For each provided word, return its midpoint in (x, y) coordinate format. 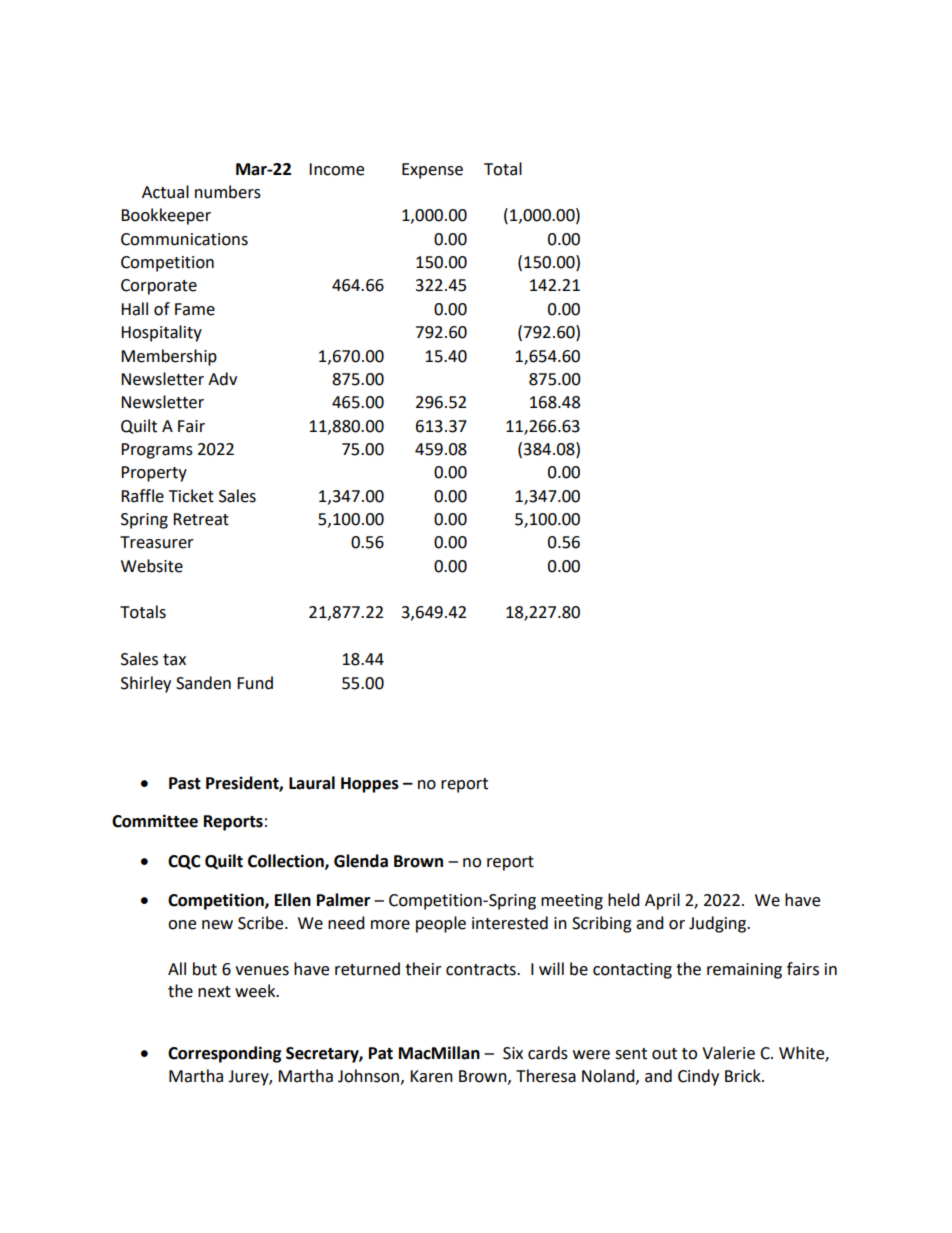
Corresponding (225, 1054)
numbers (228, 192)
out (664, 1054)
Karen (431, 1076)
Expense (432, 171)
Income (336, 169)
